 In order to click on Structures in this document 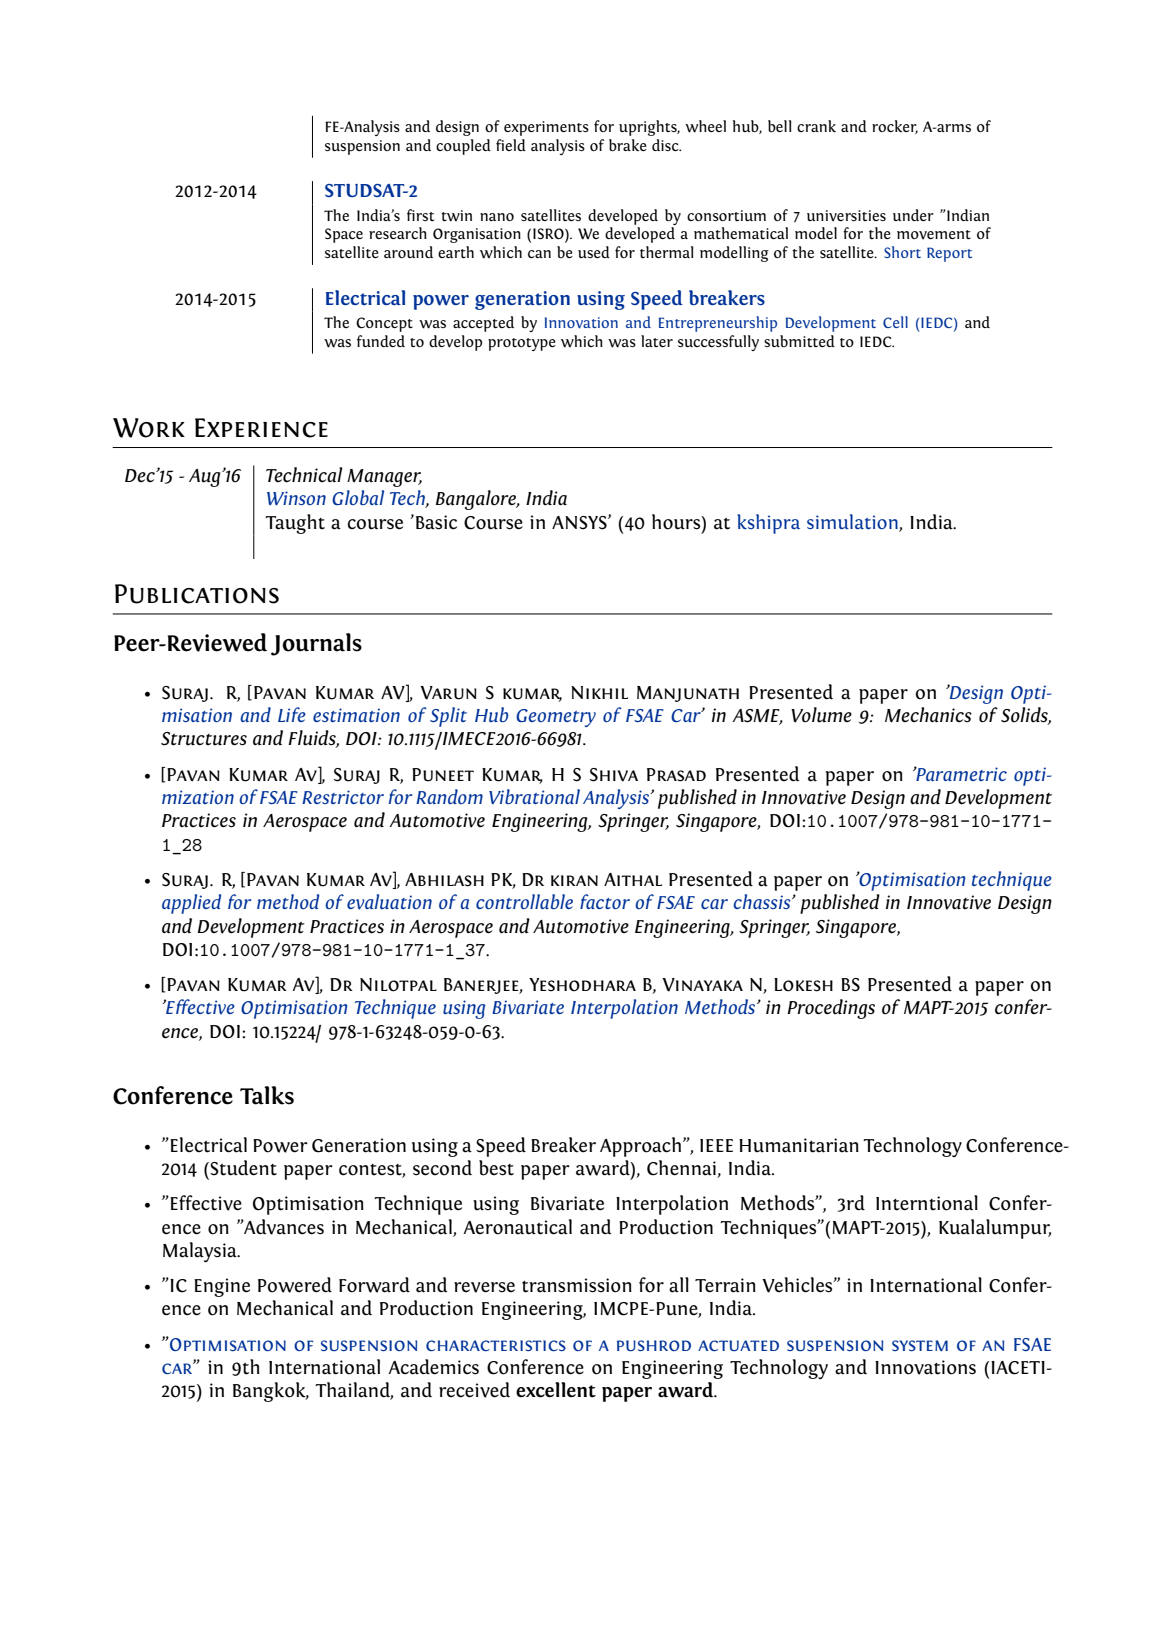, I will do `click(204, 739)`.
